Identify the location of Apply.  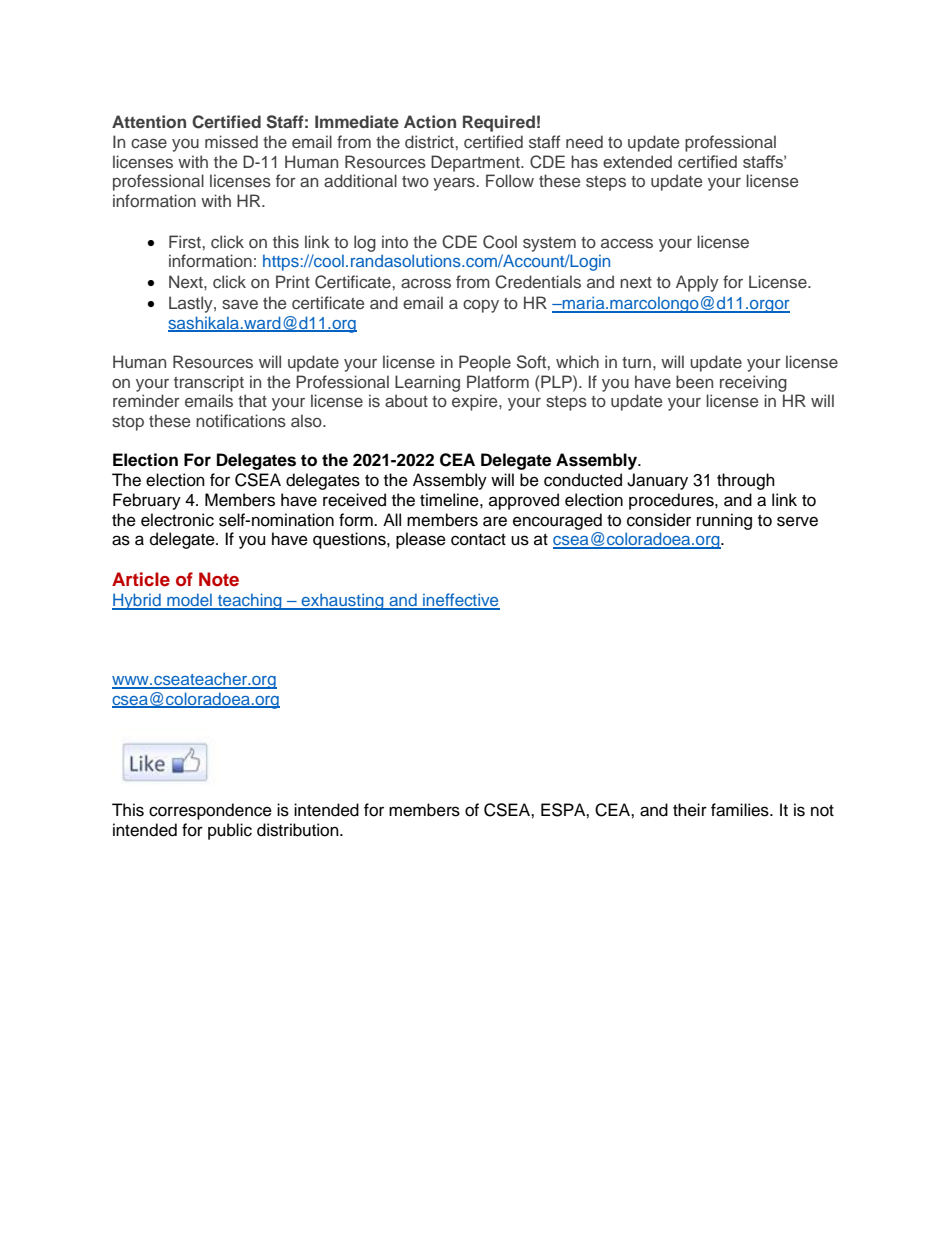
(697, 283).
